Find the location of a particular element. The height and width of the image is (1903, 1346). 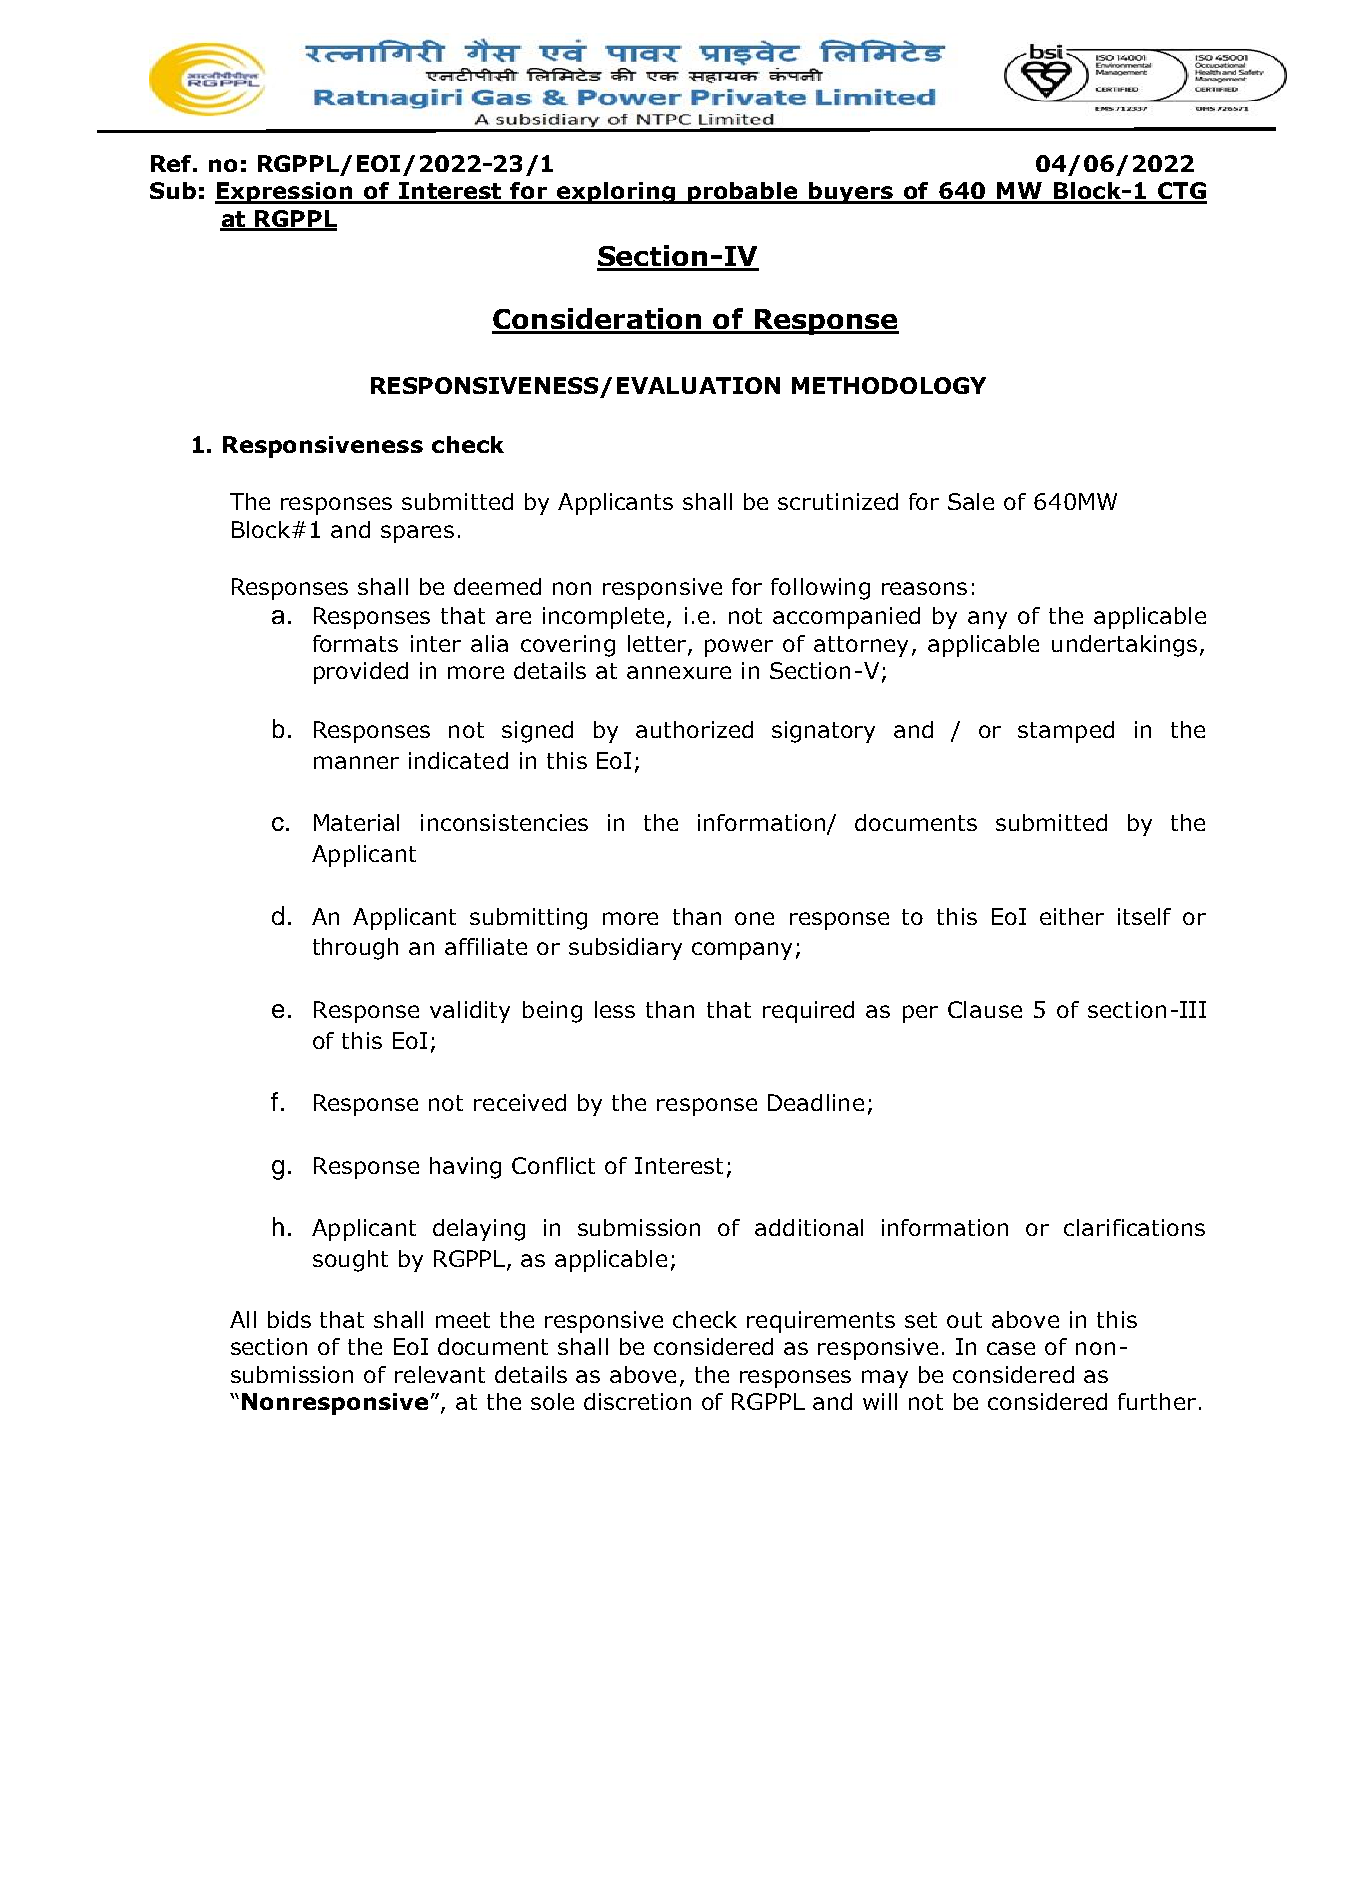

Expression is located at coordinates (285, 193).
